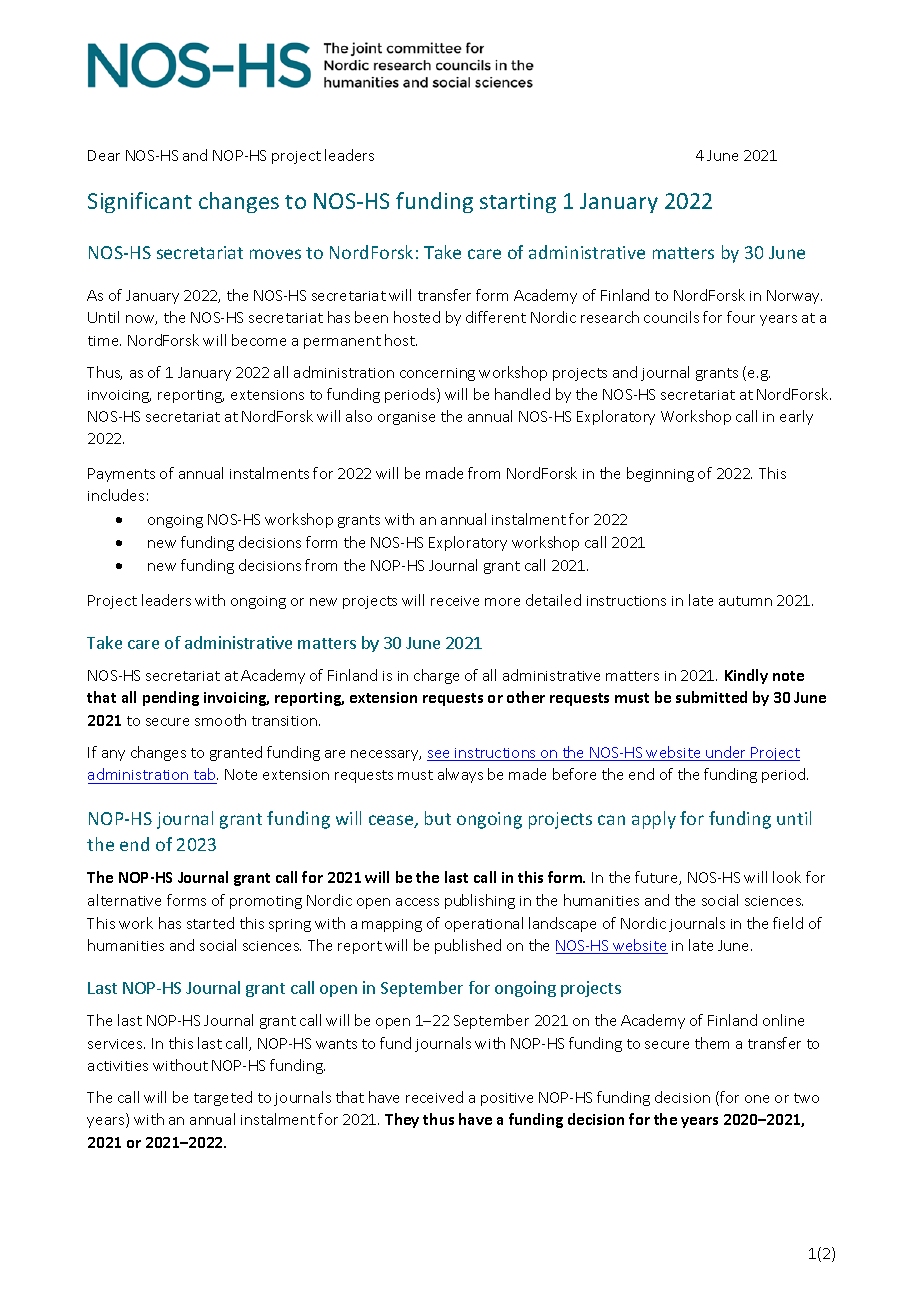 This screenshot has height=1308, width=924. What do you see at coordinates (460, 775) in the screenshot?
I see `always` at bounding box center [460, 775].
